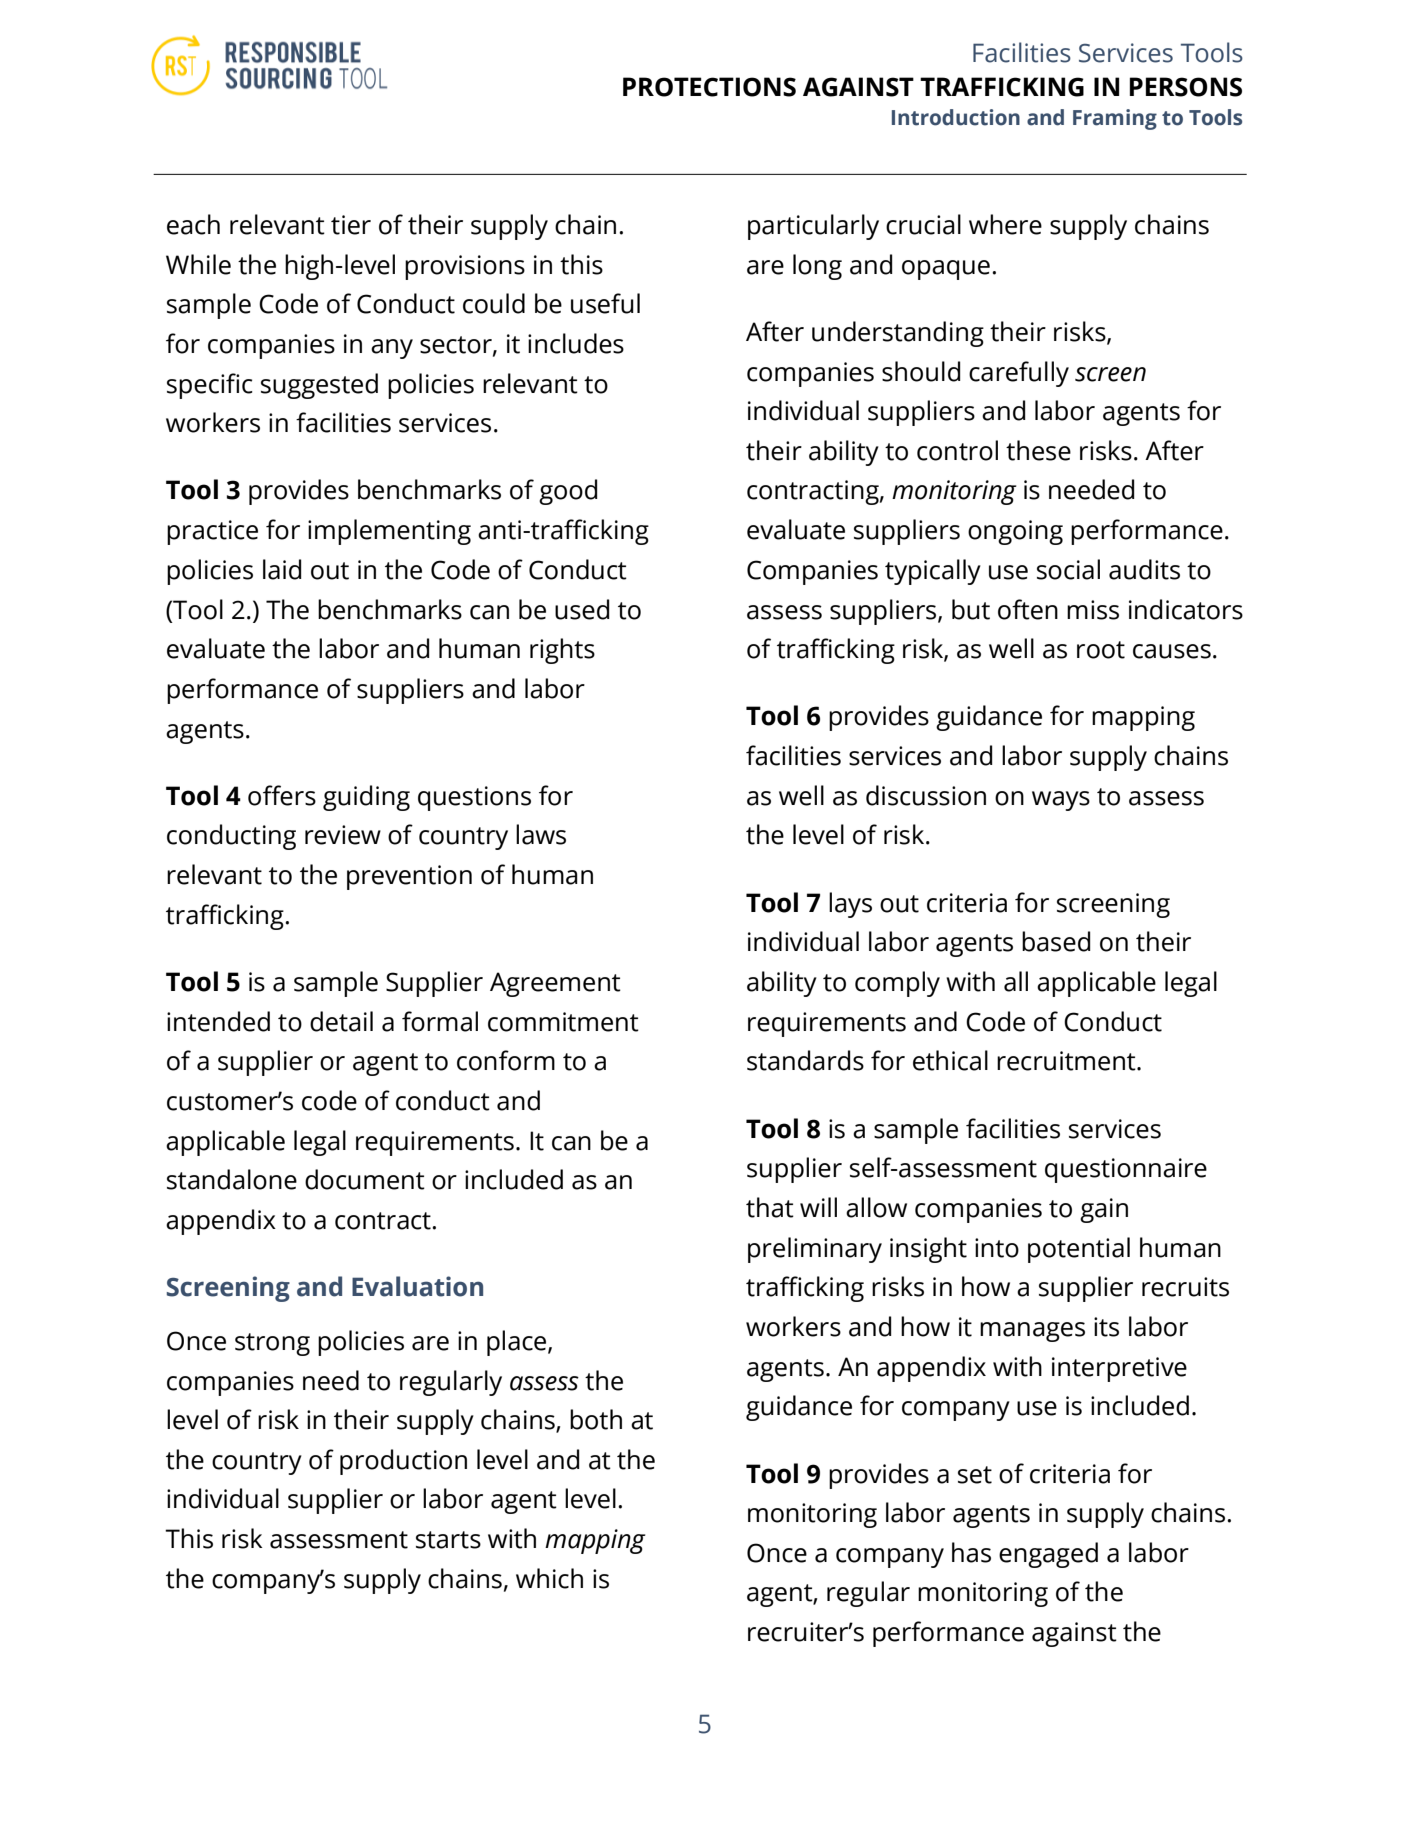 This screenshot has width=1409, height=1823. Describe the element at coordinates (341, 1021) in the screenshot. I see `detail` at that location.
